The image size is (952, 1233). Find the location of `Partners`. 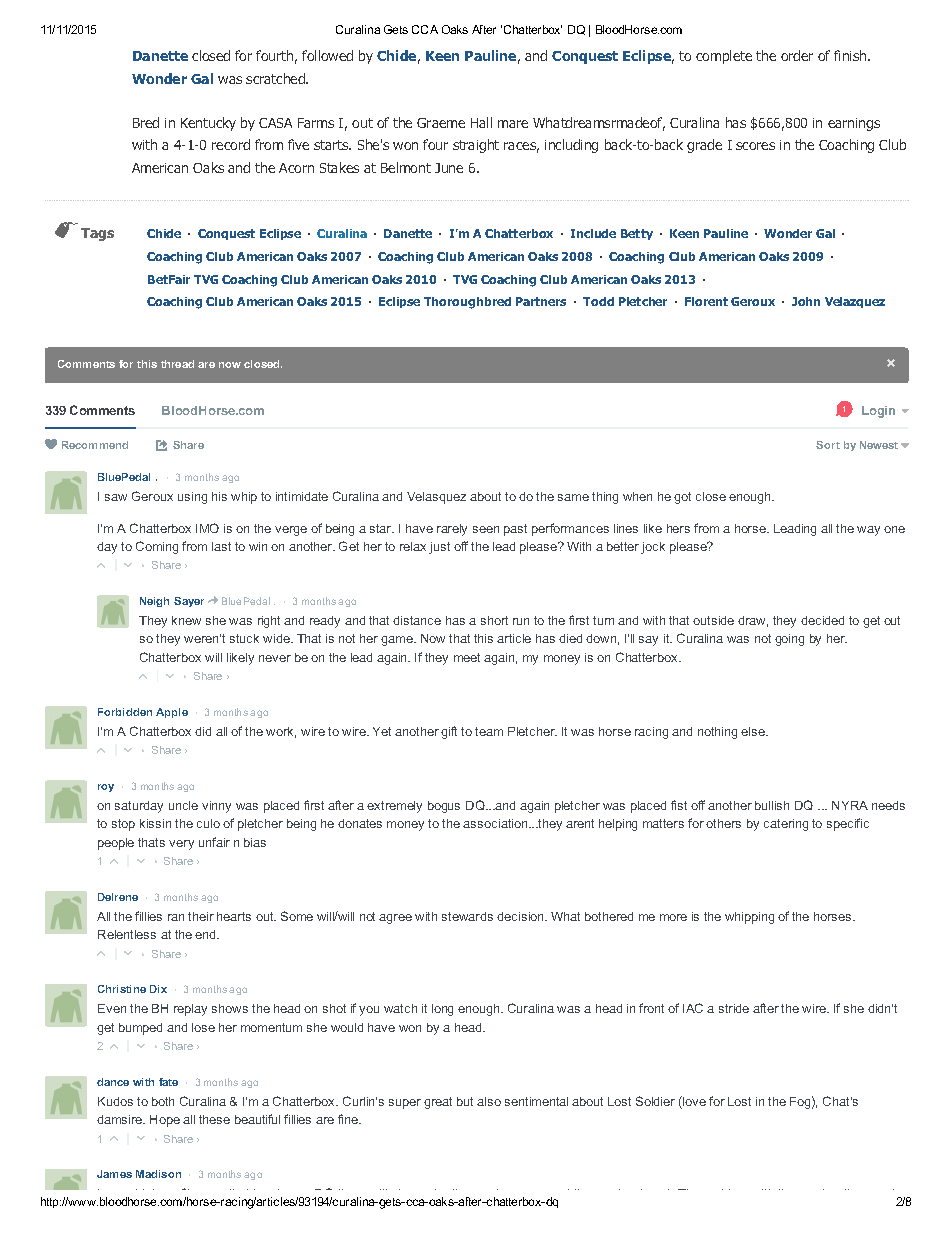

Partners is located at coordinates (541, 301).
